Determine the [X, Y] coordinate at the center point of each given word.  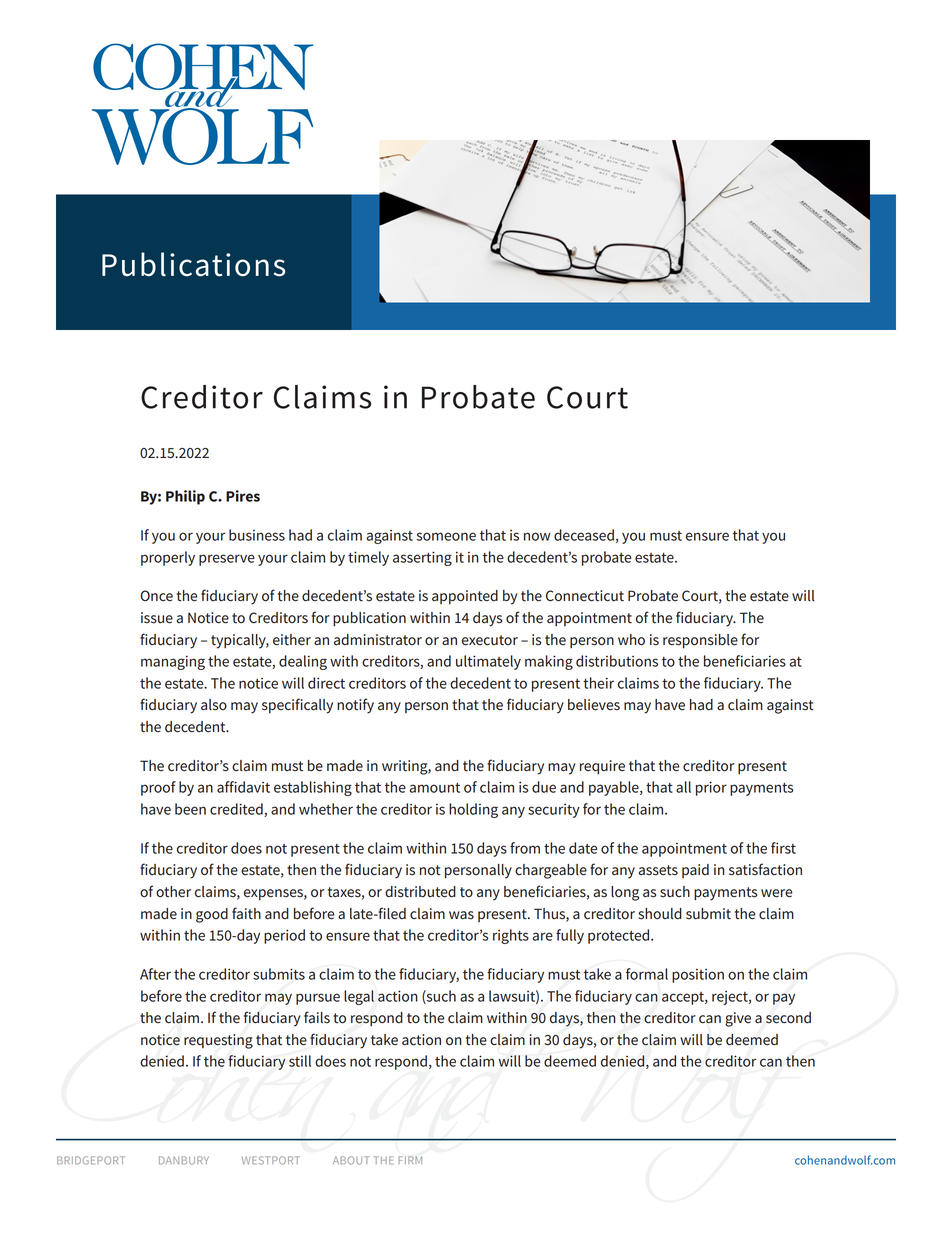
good [212, 915]
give [738, 1019]
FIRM [410, 1160]
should [660, 914]
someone [446, 536]
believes [594, 705]
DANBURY [184, 1160]
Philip [185, 497]
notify [355, 706]
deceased [584, 535]
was [461, 915]
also [214, 705]
